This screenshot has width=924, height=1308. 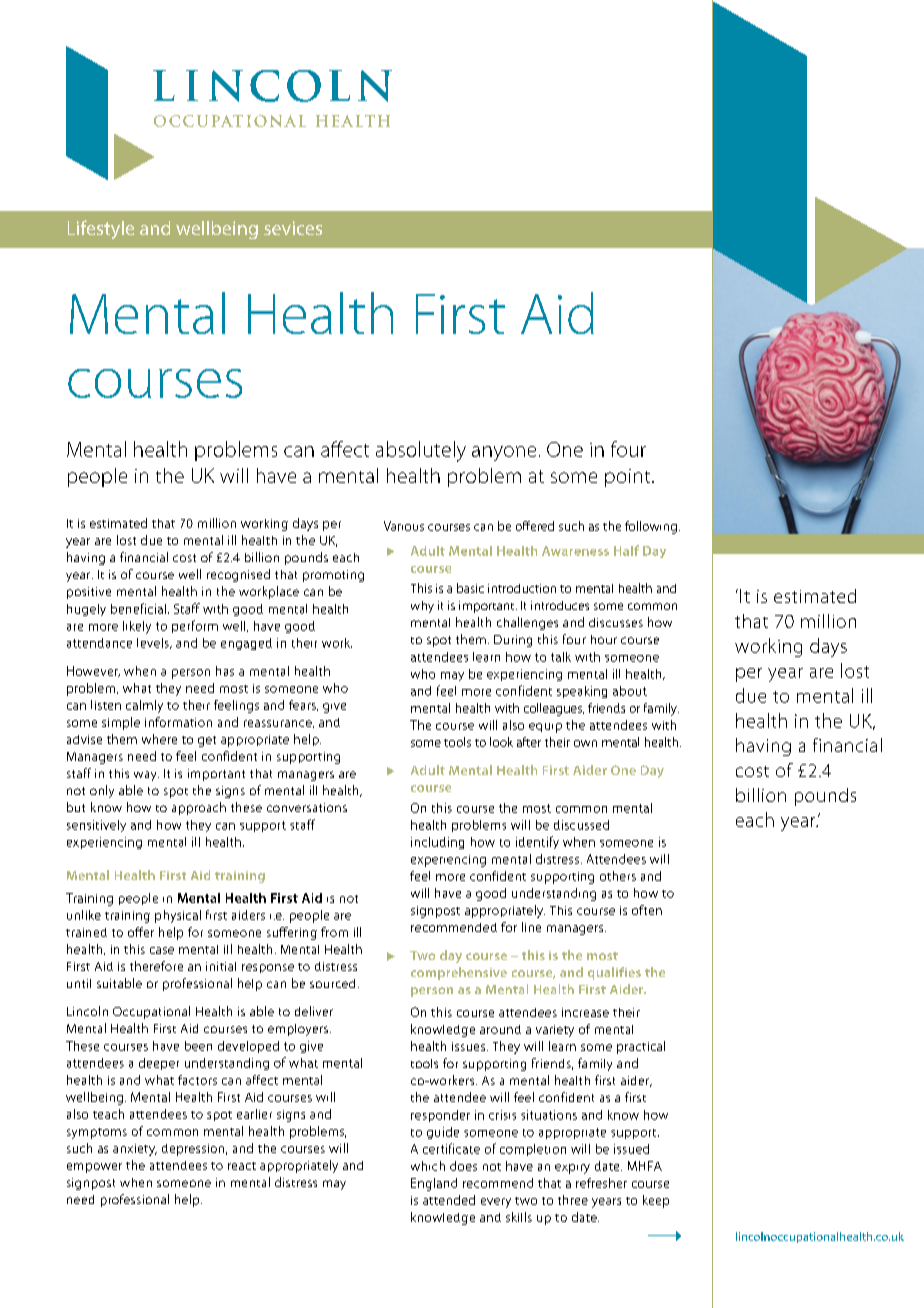 I want to click on physical, so click(x=178, y=916).
